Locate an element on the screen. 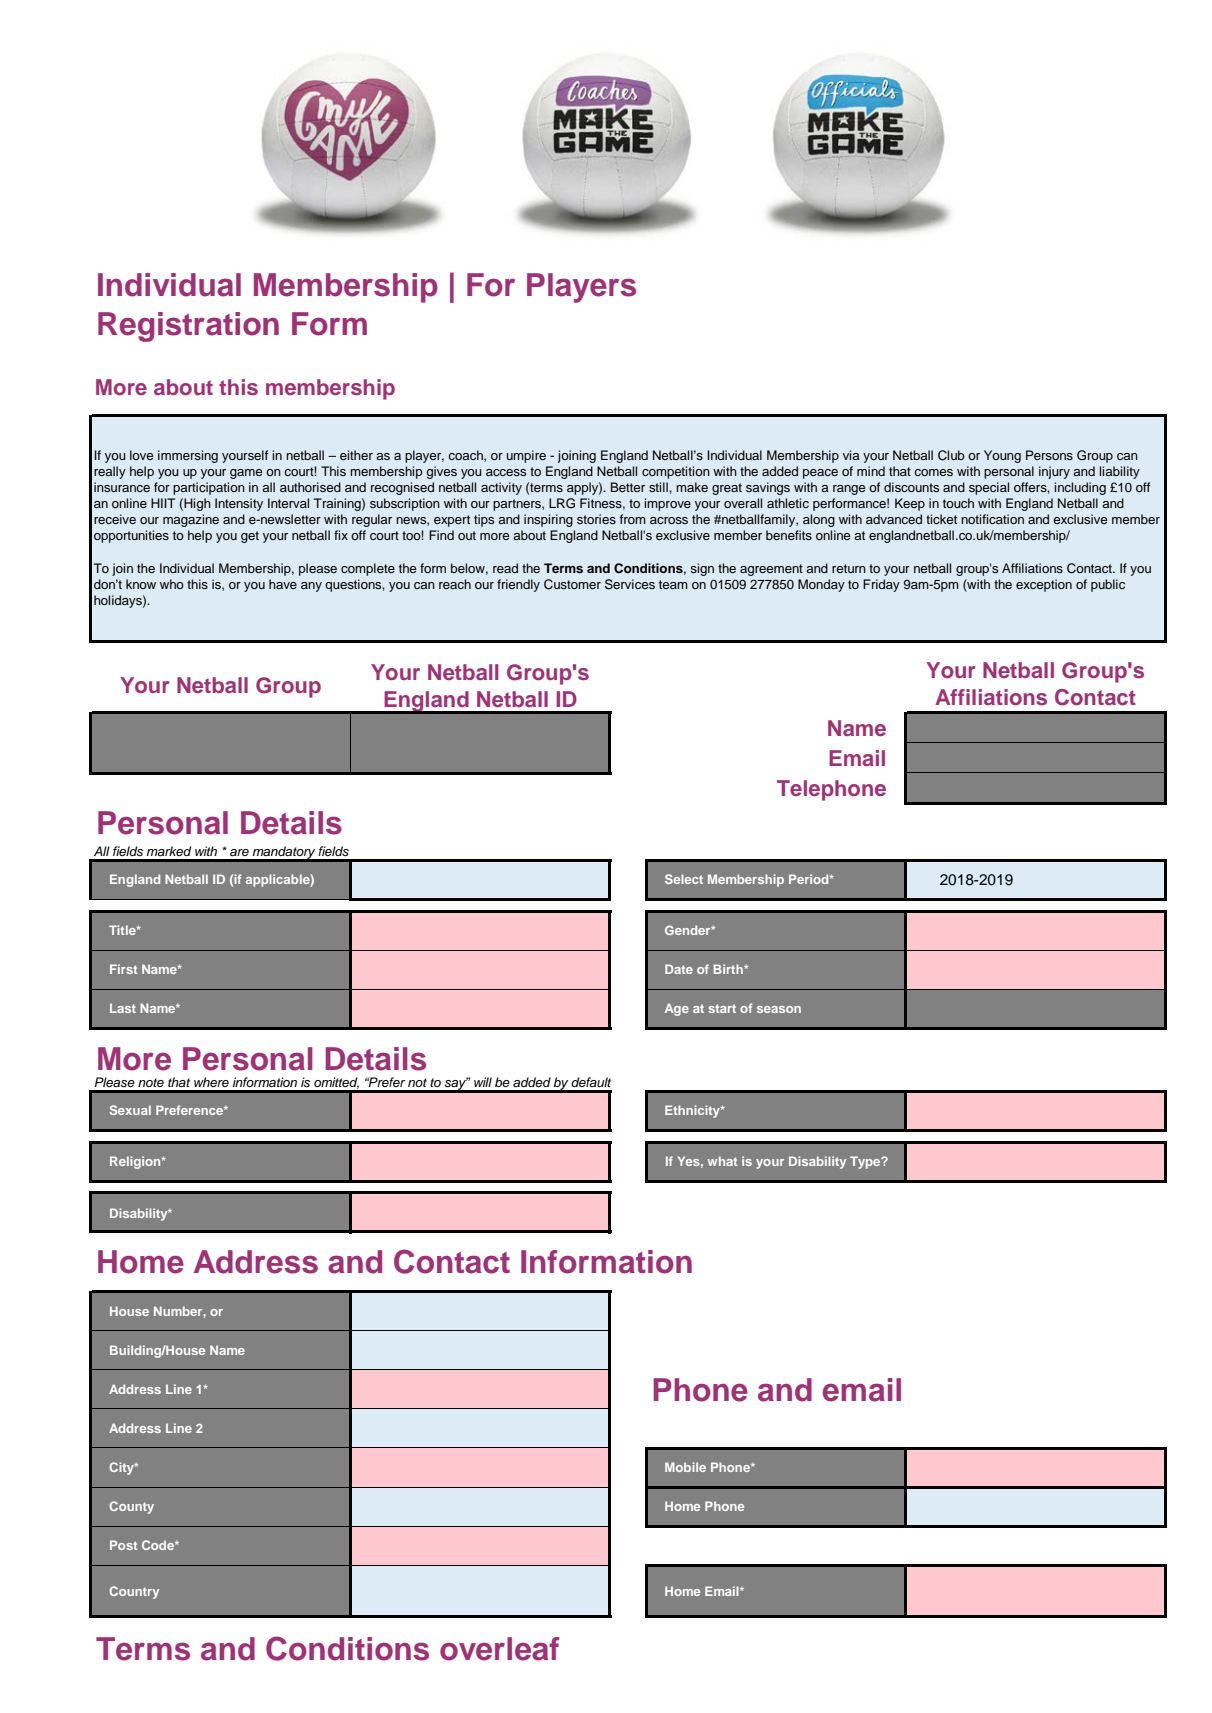  Registration is located at coordinates (188, 327).
